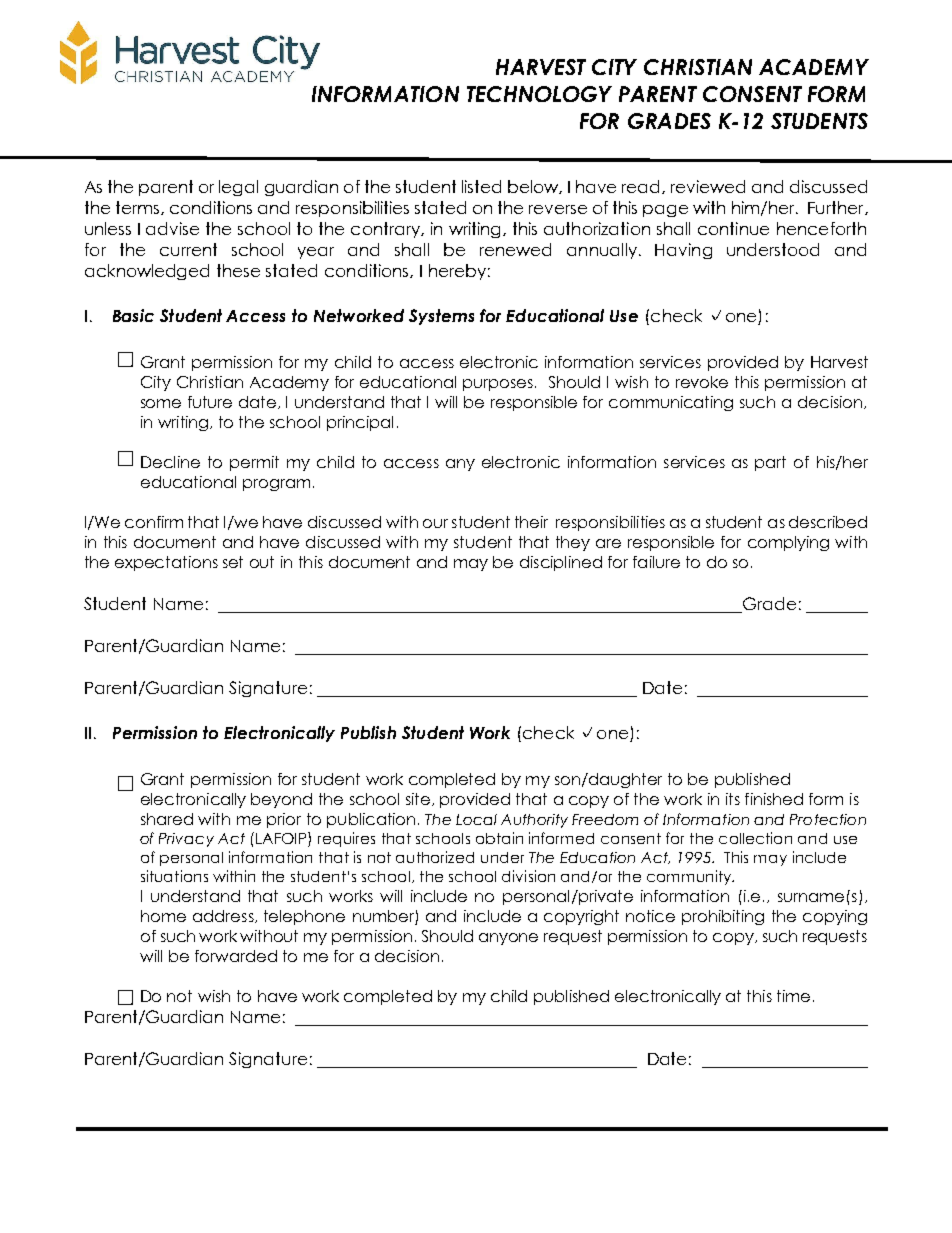  What do you see at coordinates (788, 543) in the screenshot?
I see `complying` at bounding box center [788, 543].
